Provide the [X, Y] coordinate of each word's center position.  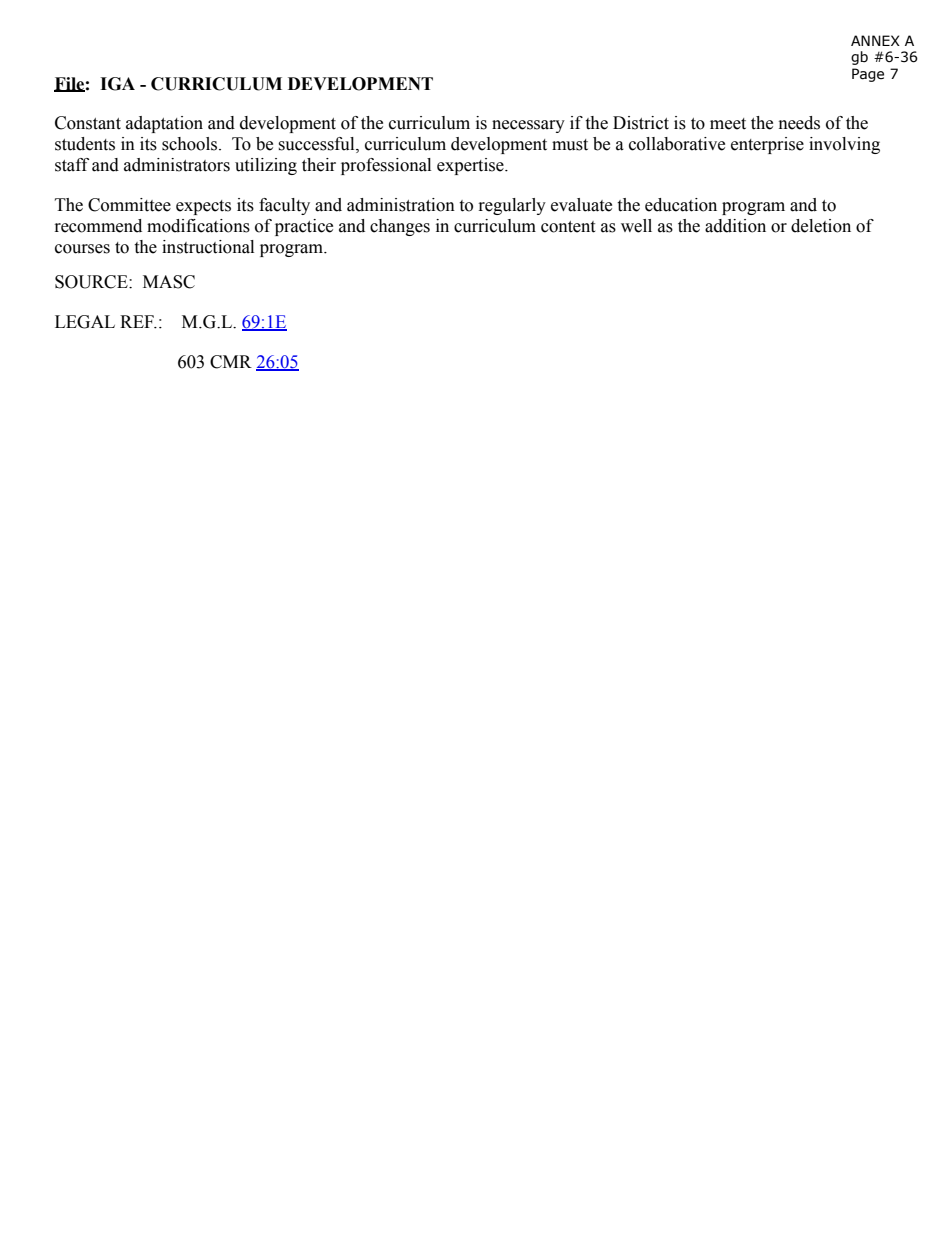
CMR [231, 362]
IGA [117, 84]
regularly [512, 206]
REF [138, 322]
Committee [129, 205]
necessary [528, 126]
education [681, 205]
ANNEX [875, 40]
